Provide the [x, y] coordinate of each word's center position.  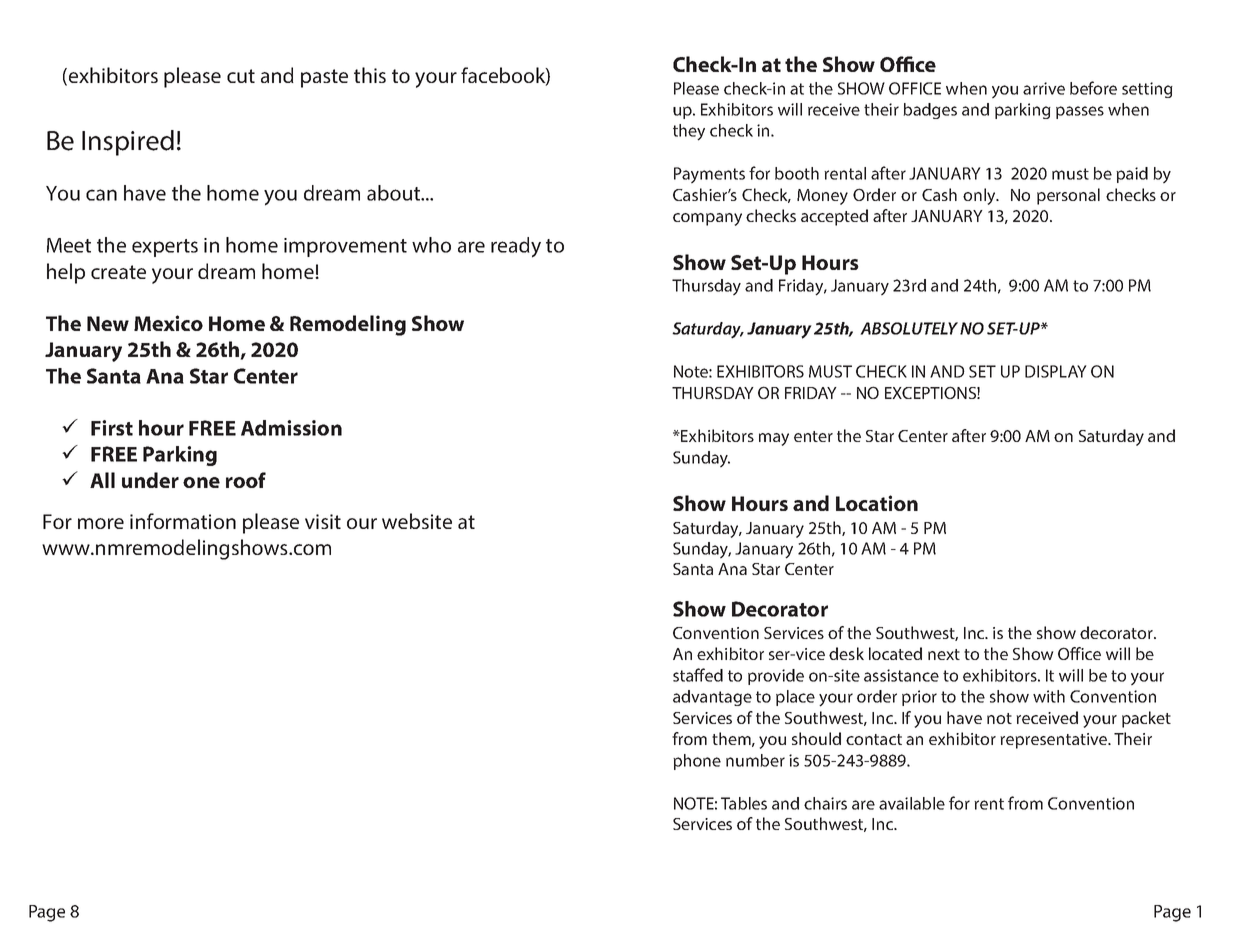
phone [697, 762]
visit [323, 521]
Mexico [168, 323]
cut [241, 76]
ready [516, 247]
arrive [1044, 88]
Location [877, 503]
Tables [744, 803]
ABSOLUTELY [909, 328]
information [183, 521]
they [689, 132]
